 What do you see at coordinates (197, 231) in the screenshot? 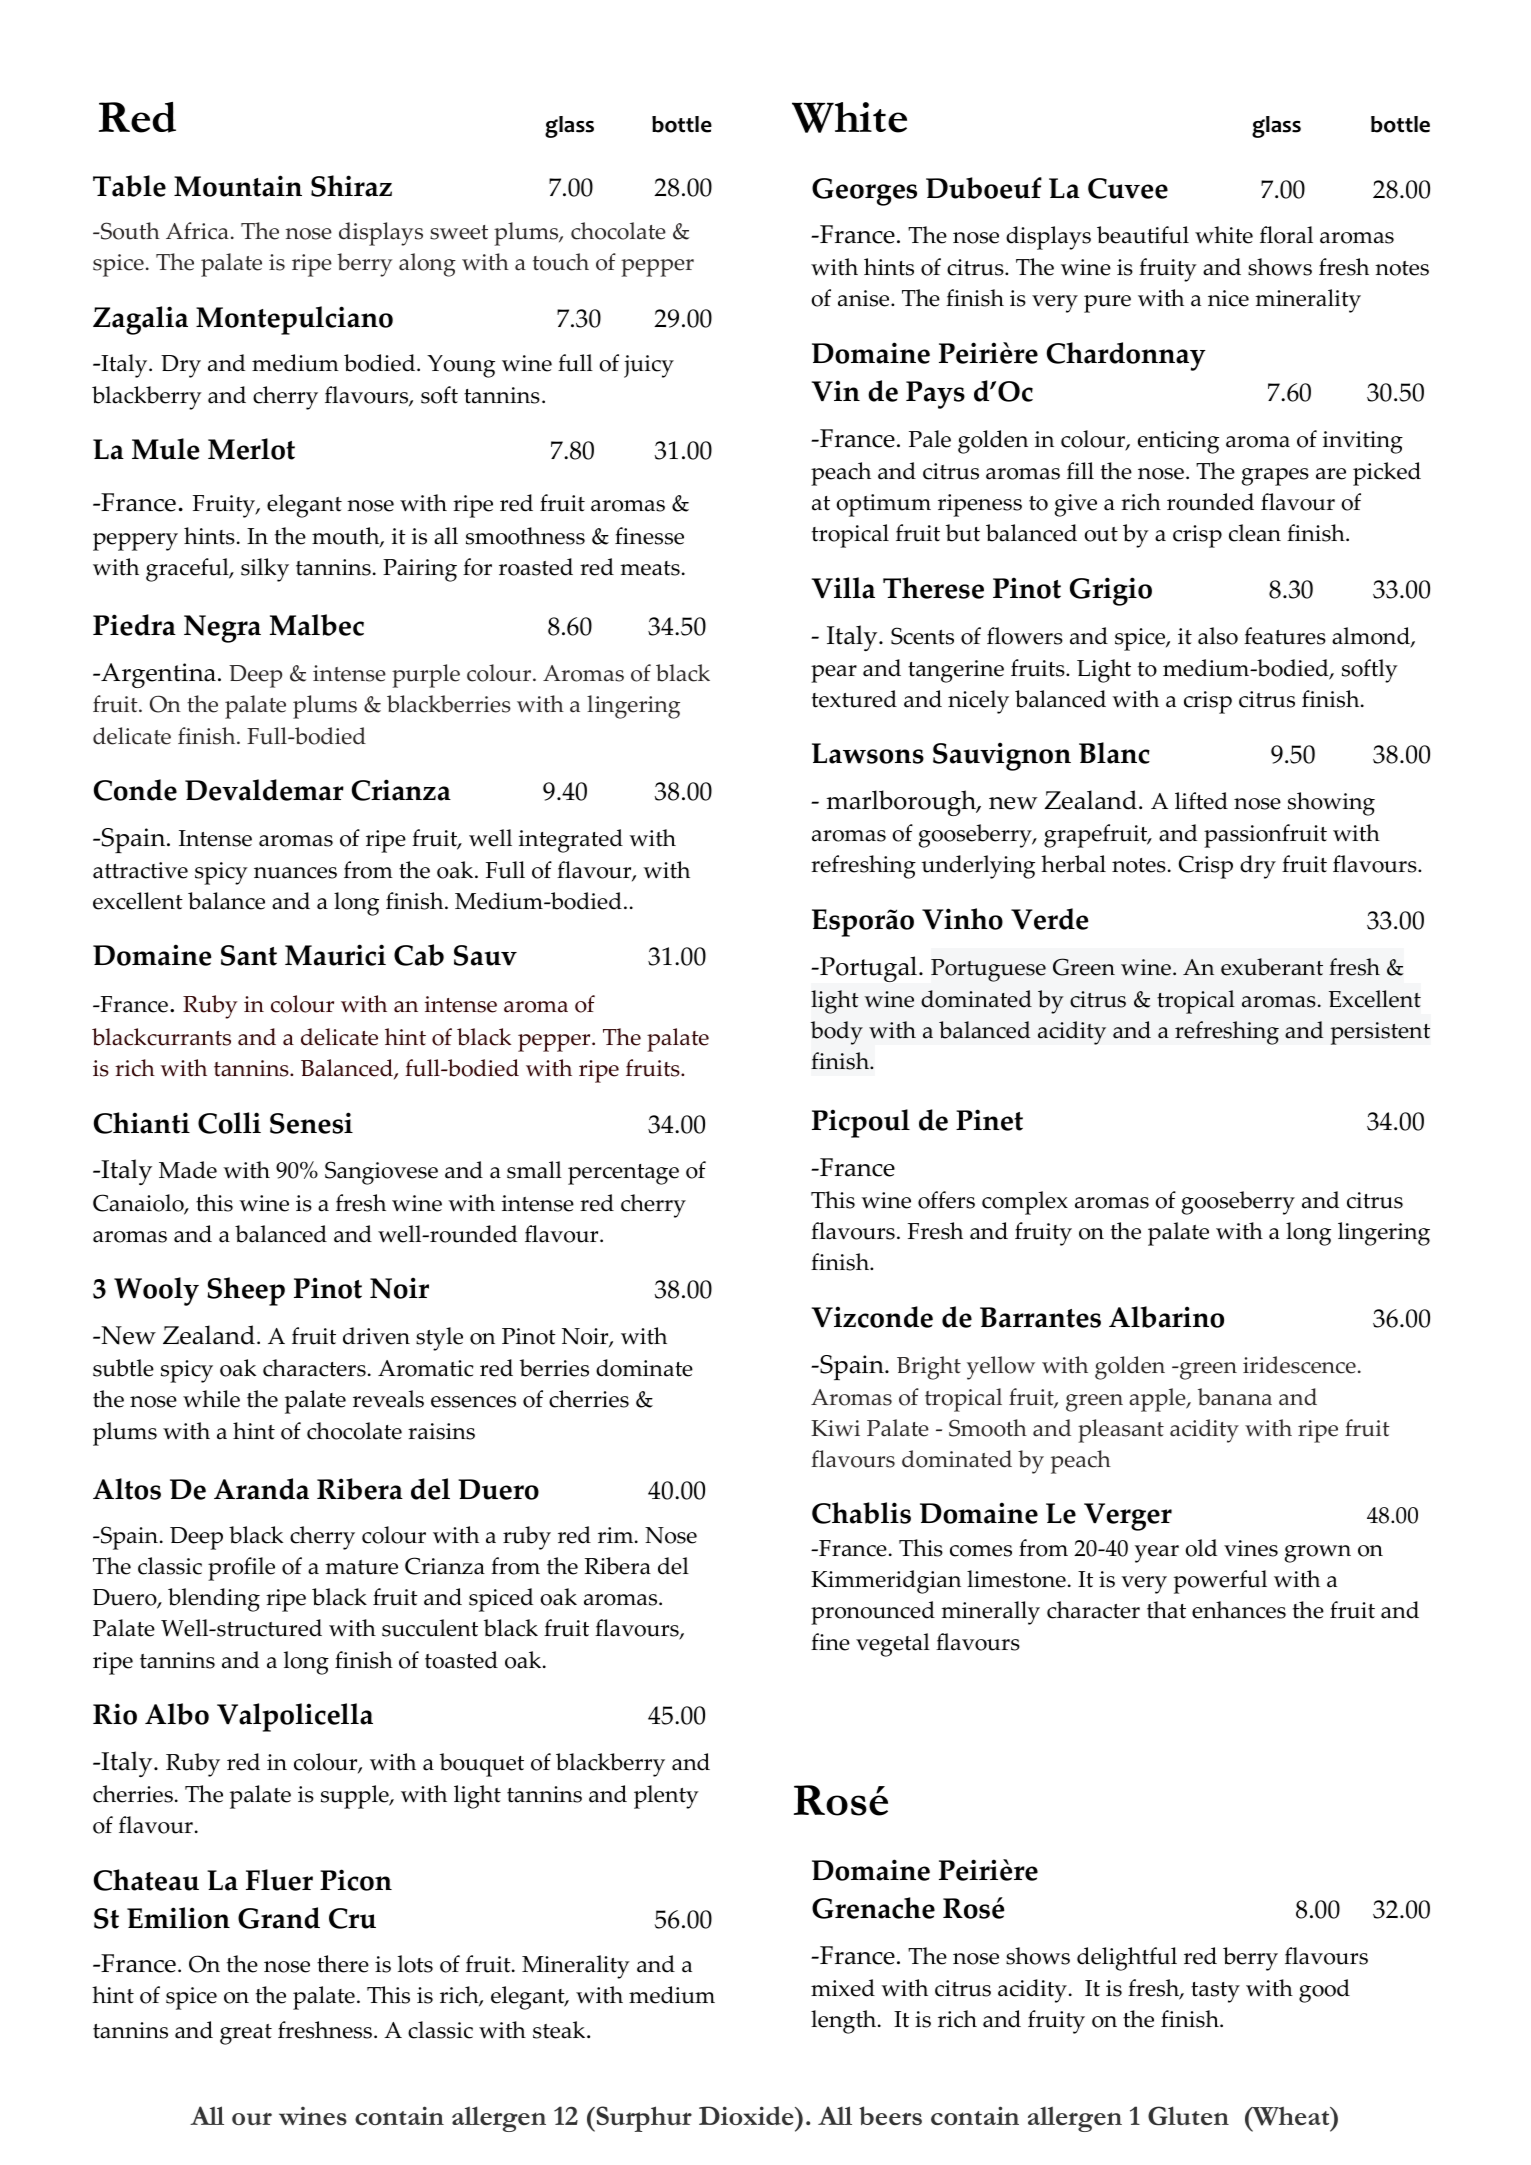
I see `Africa` at bounding box center [197, 231].
